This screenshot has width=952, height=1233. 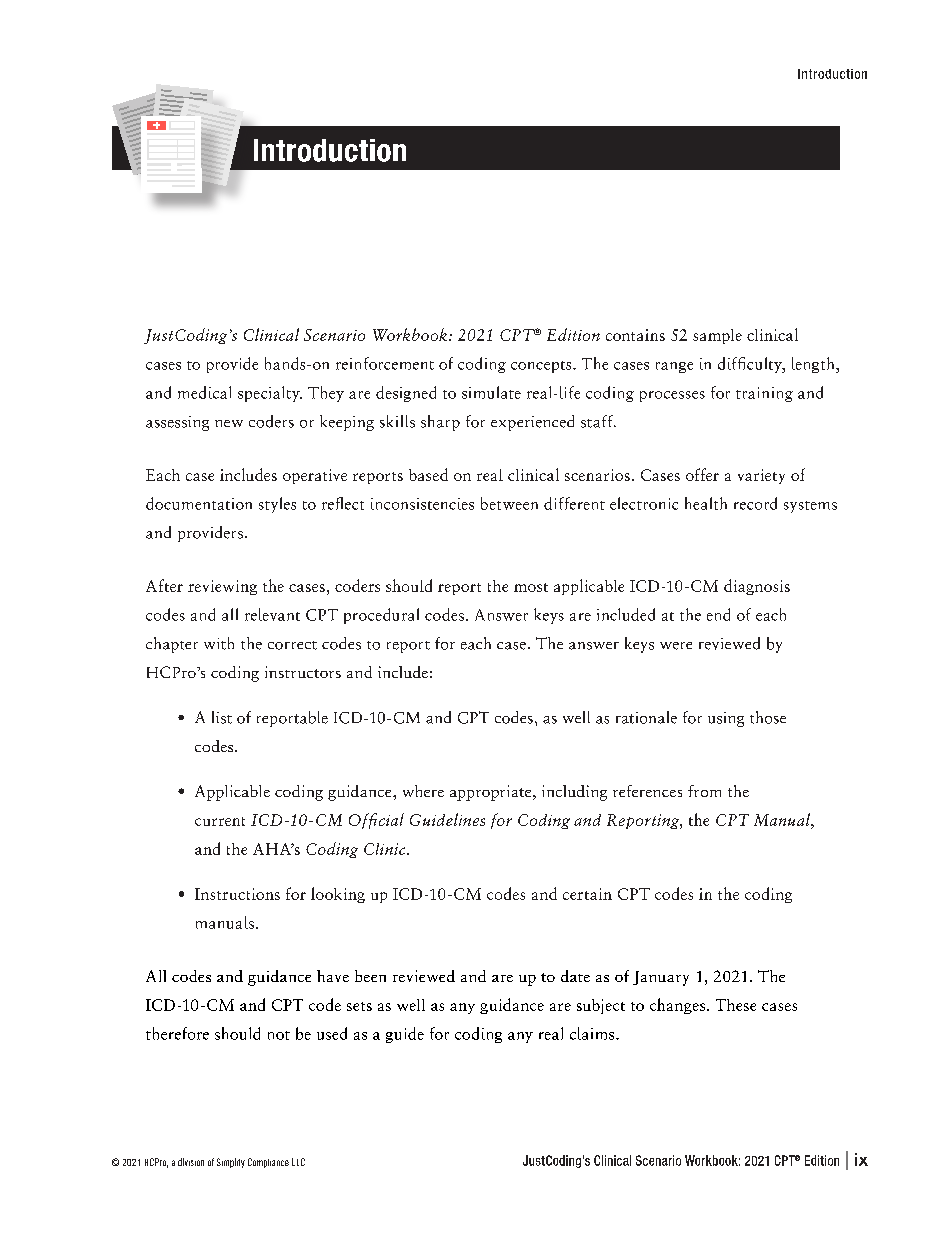 I want to click on claims, so click(x=593, y=1033).
